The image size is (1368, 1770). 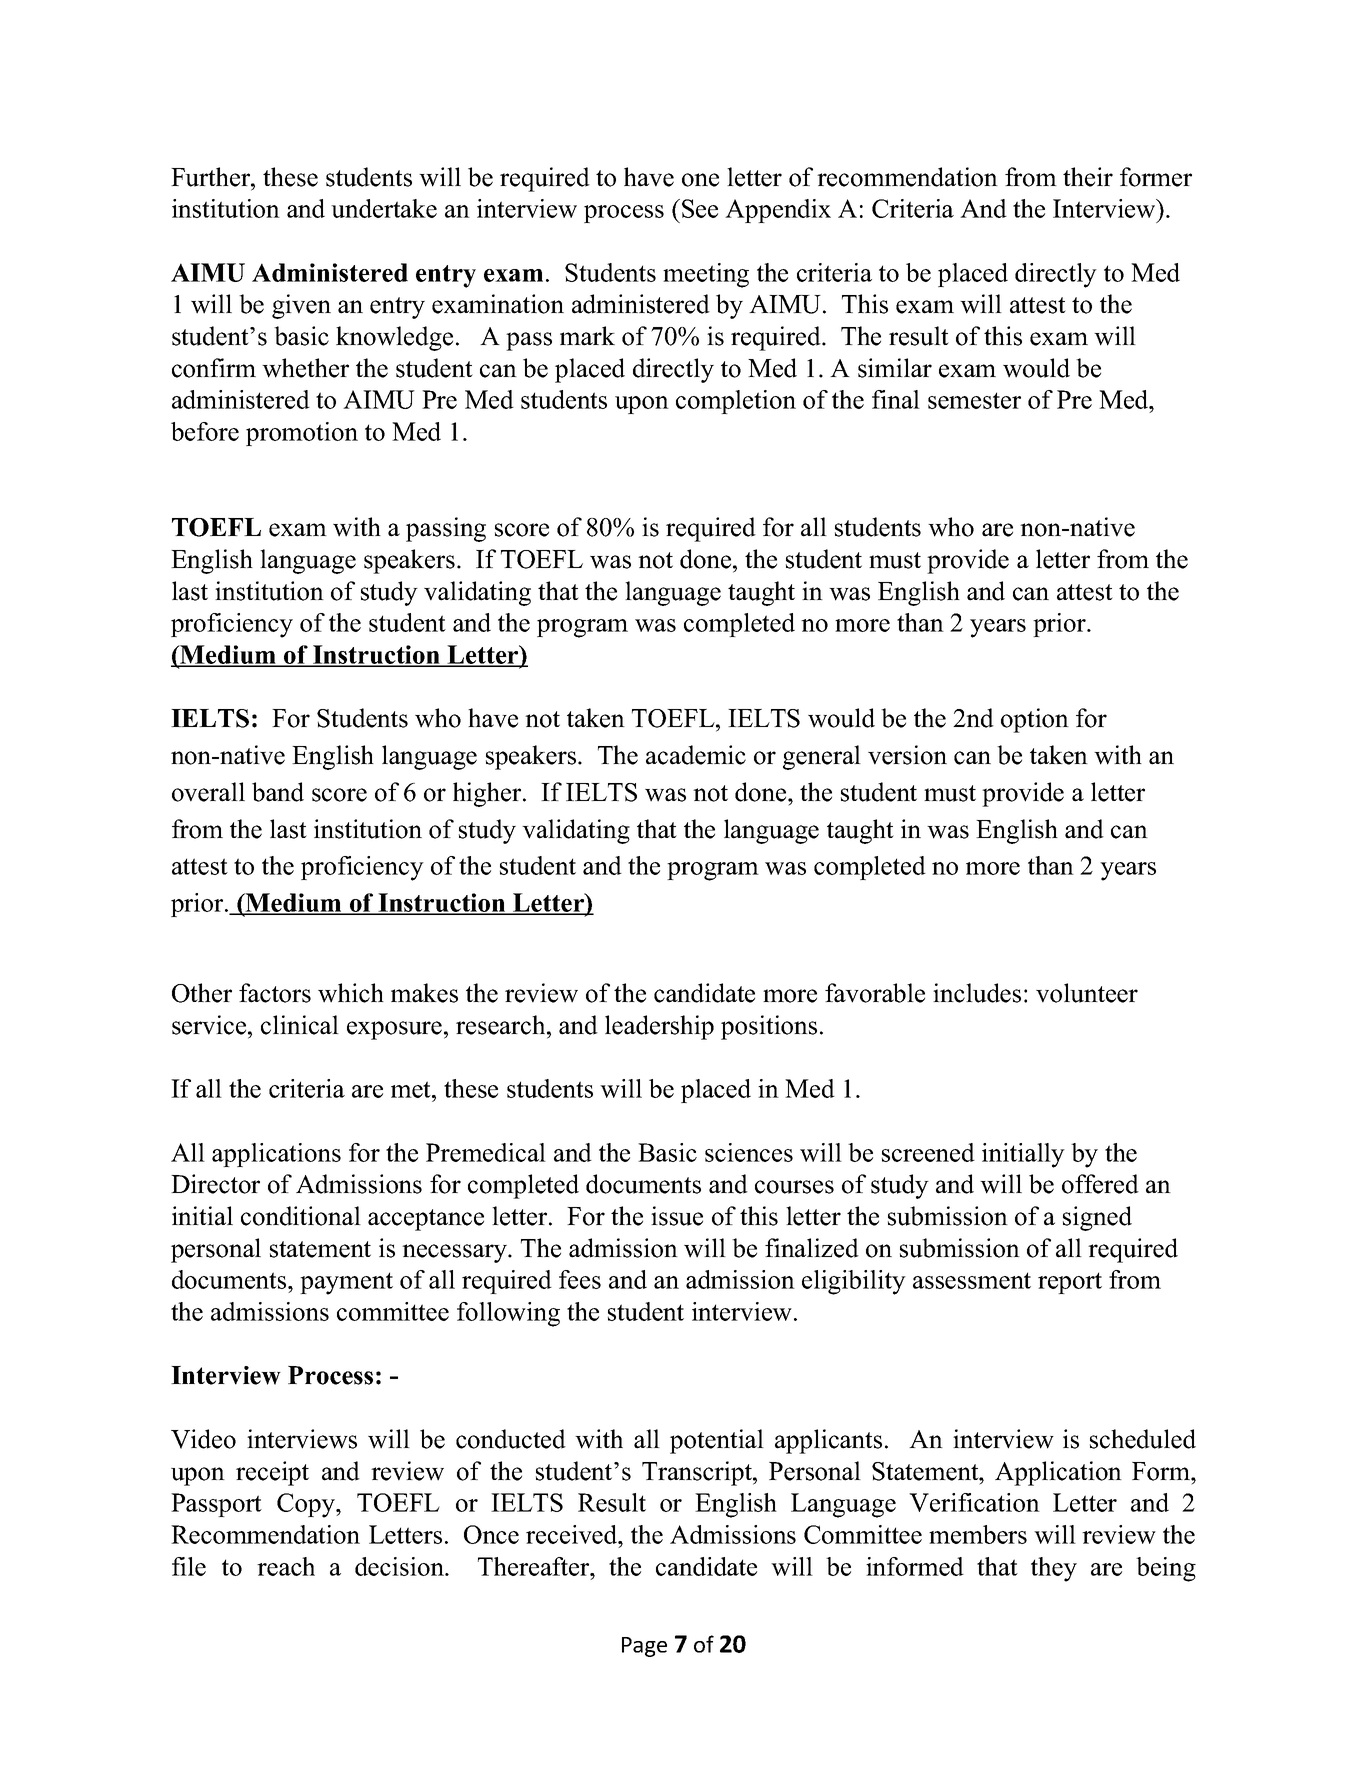 I want to click on band, so click(x=278, y=792).
